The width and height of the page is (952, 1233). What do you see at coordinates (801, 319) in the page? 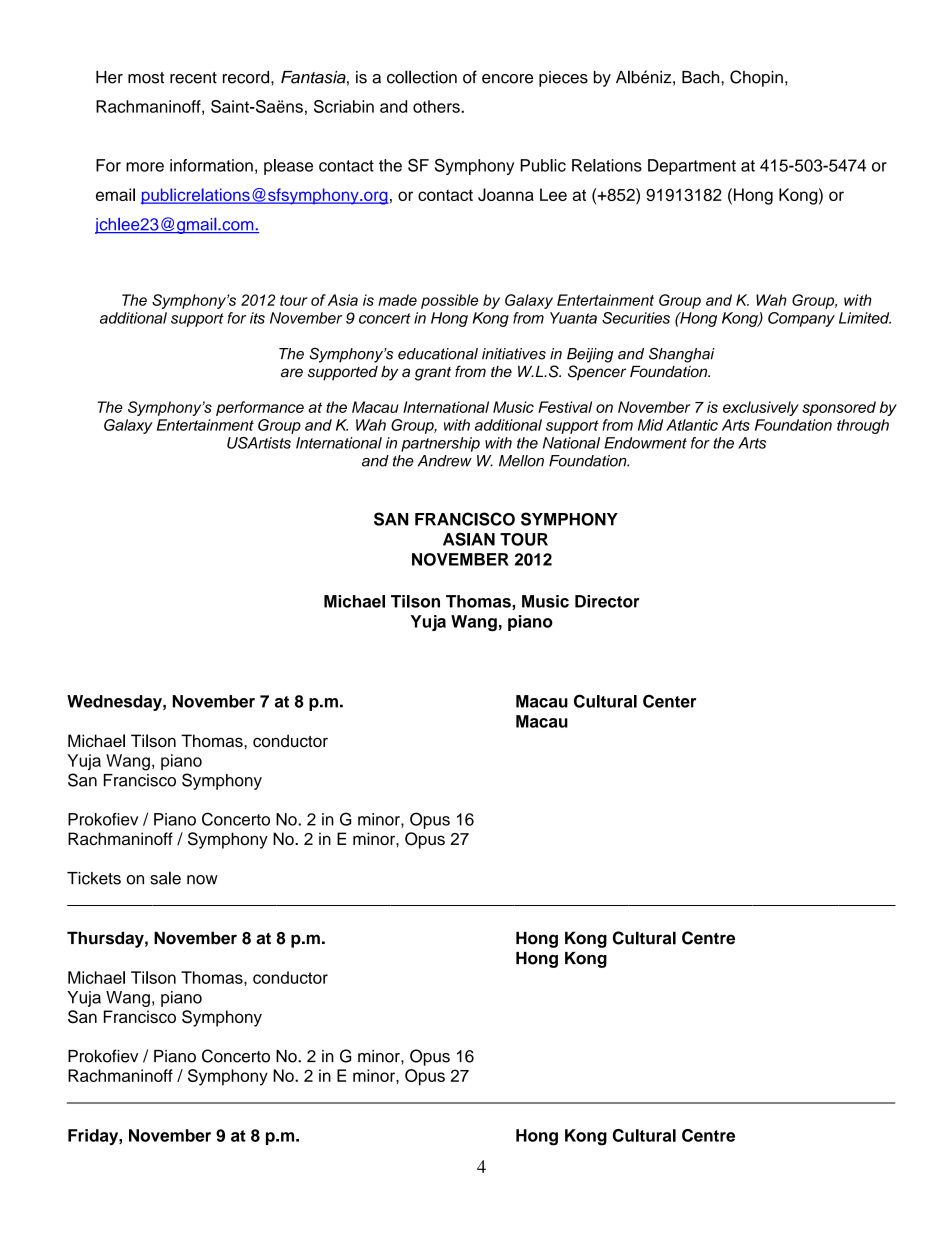
I see `Company` at bounding box center [801, 319].
